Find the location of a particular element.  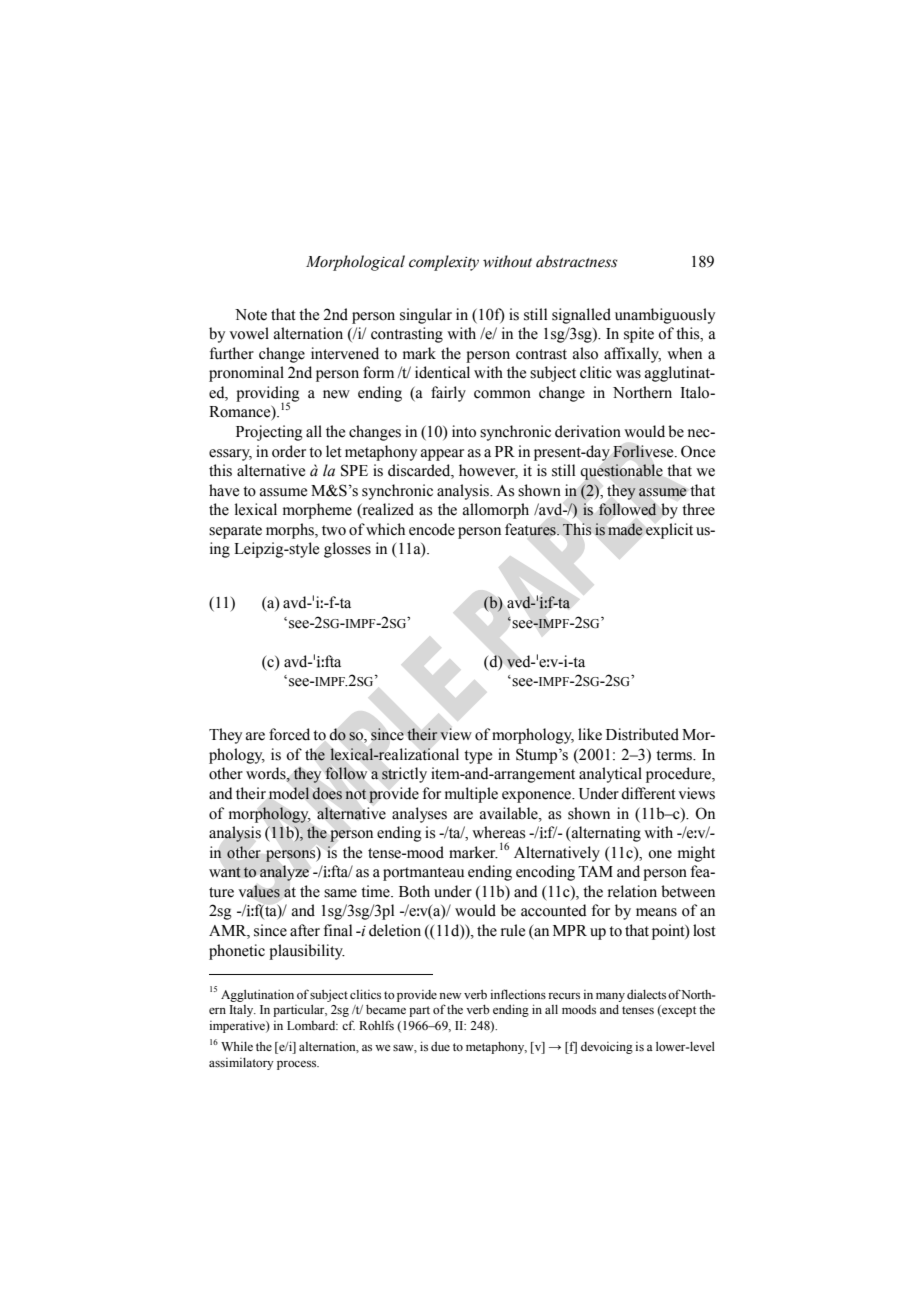

whereas is located at coordinates (498, 832).
